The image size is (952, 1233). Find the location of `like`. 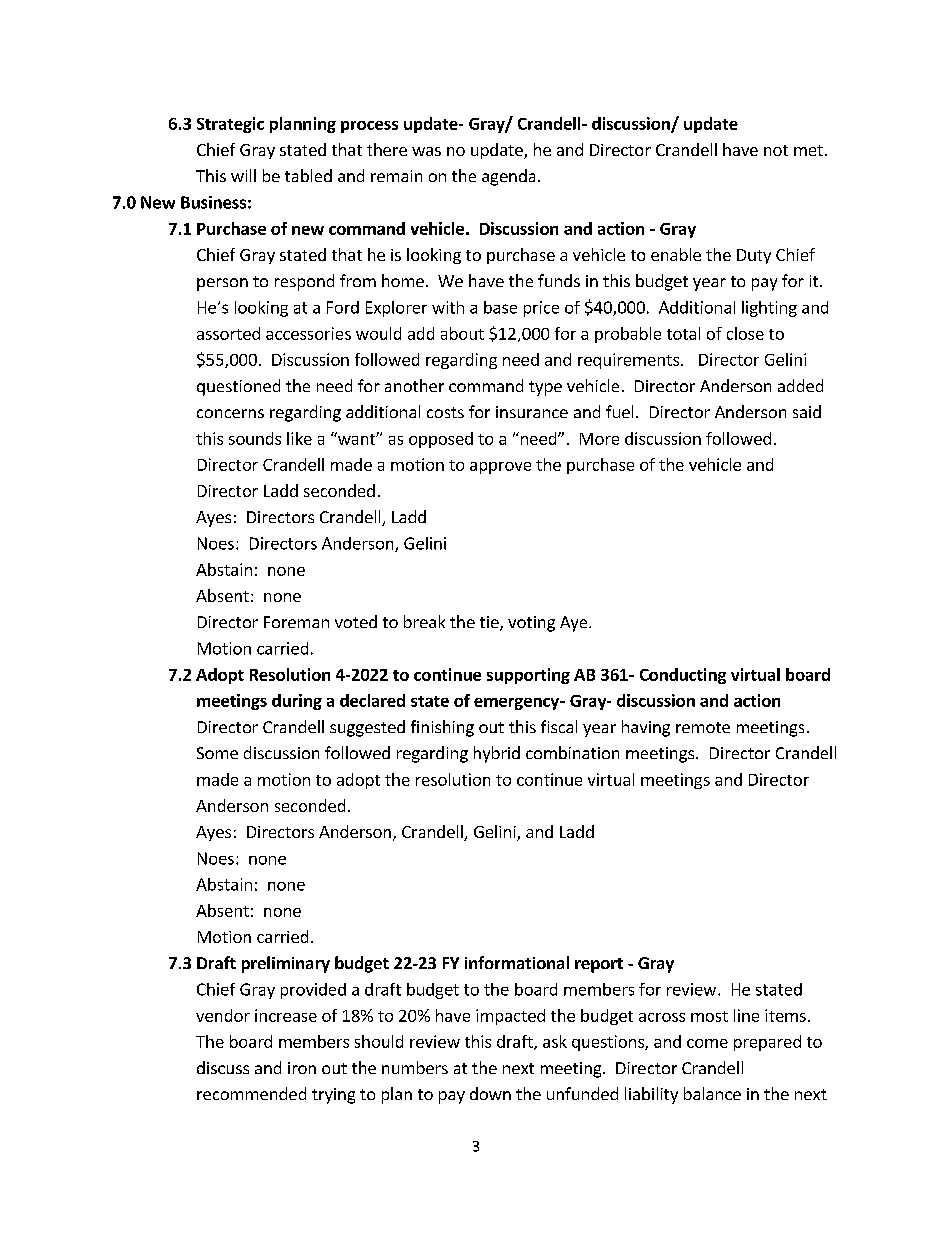

like is located at coordinates (299, 438).
